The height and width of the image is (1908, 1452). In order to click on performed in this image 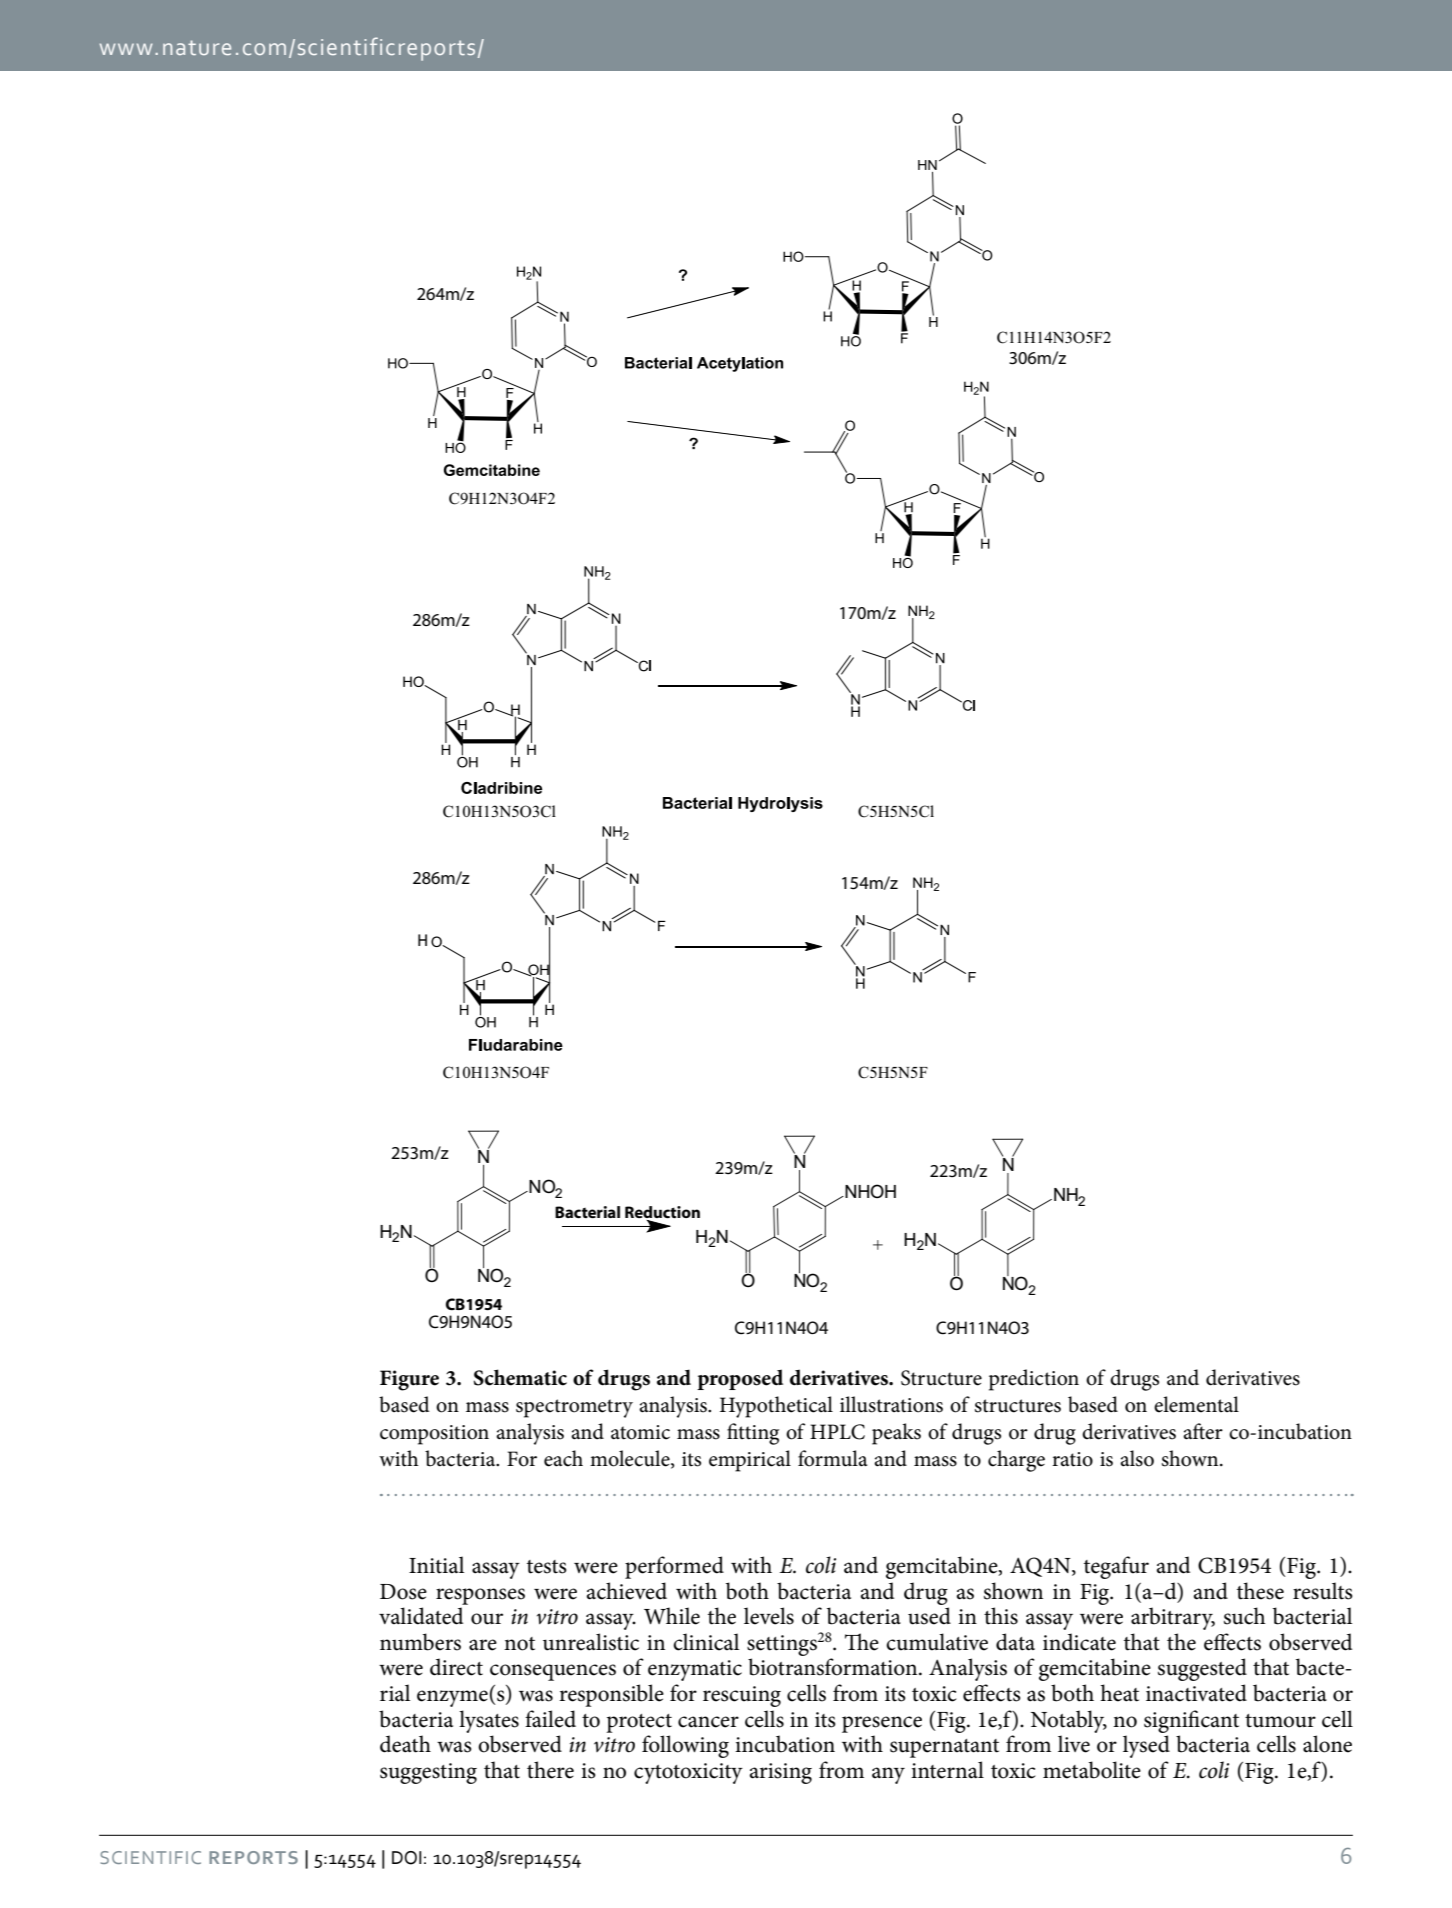, I will do `click(674, 1567)`.
